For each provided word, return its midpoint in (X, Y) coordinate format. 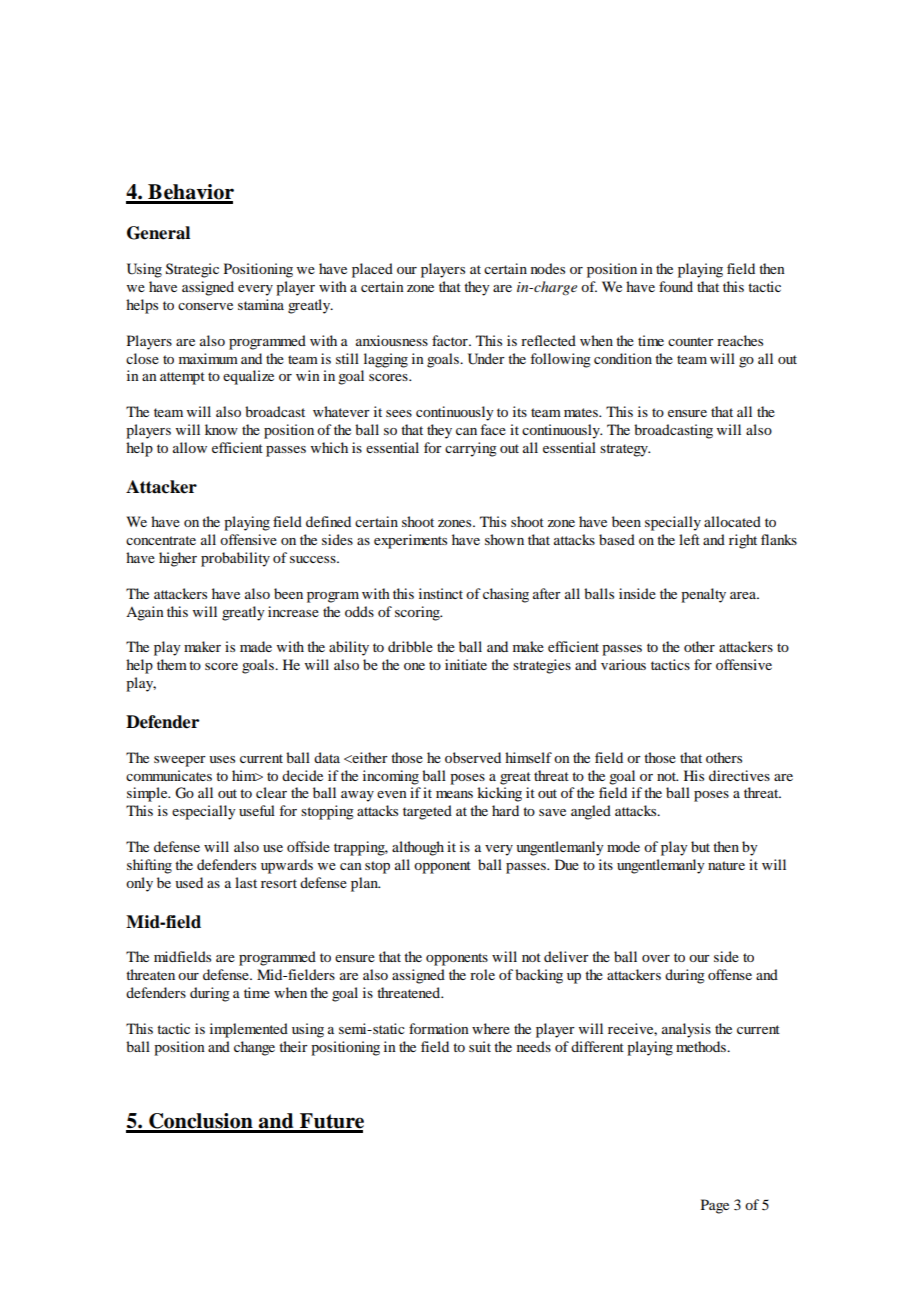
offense (730, 974)
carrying (471, 449)
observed (473, 757)
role (482, 974)
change (254, 1048)
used (189, 882)
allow (190, 447)
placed (372, 270)
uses (222, 759)
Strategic (192, 270)
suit (480, 1046)
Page (715, 1206)
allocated (732, 521)
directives (739, 775)
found (676, 286)
